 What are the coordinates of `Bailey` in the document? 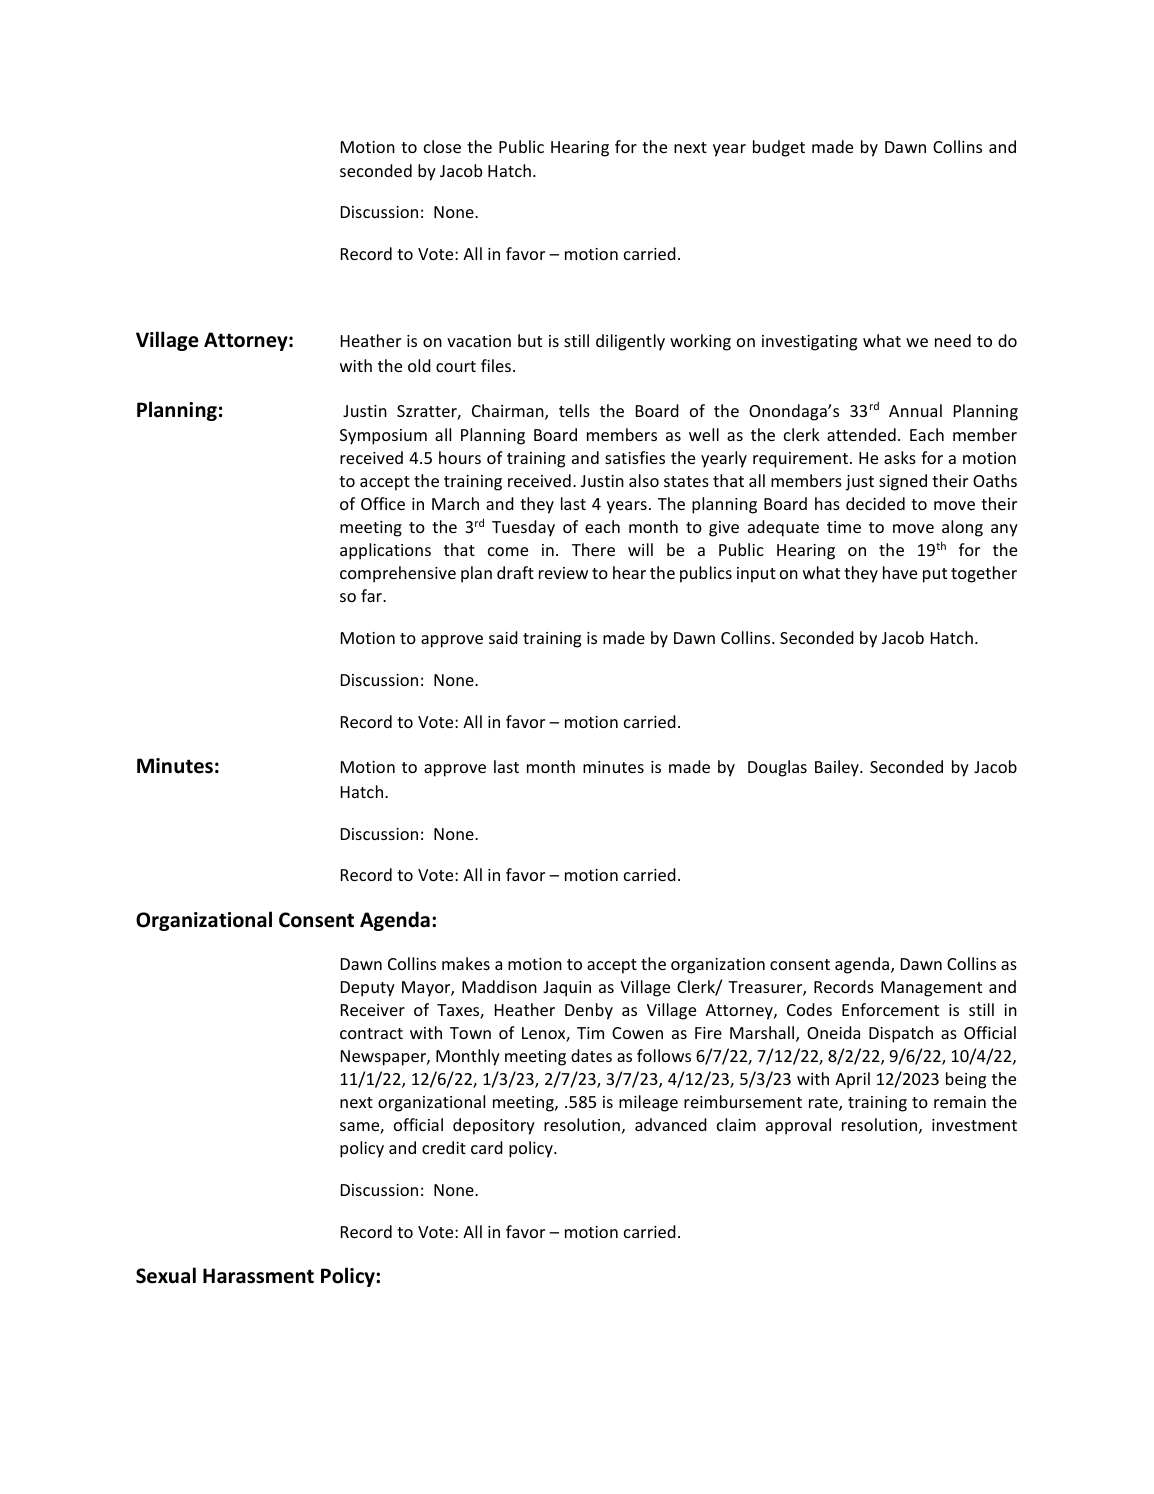 It's located at (838, 768).
